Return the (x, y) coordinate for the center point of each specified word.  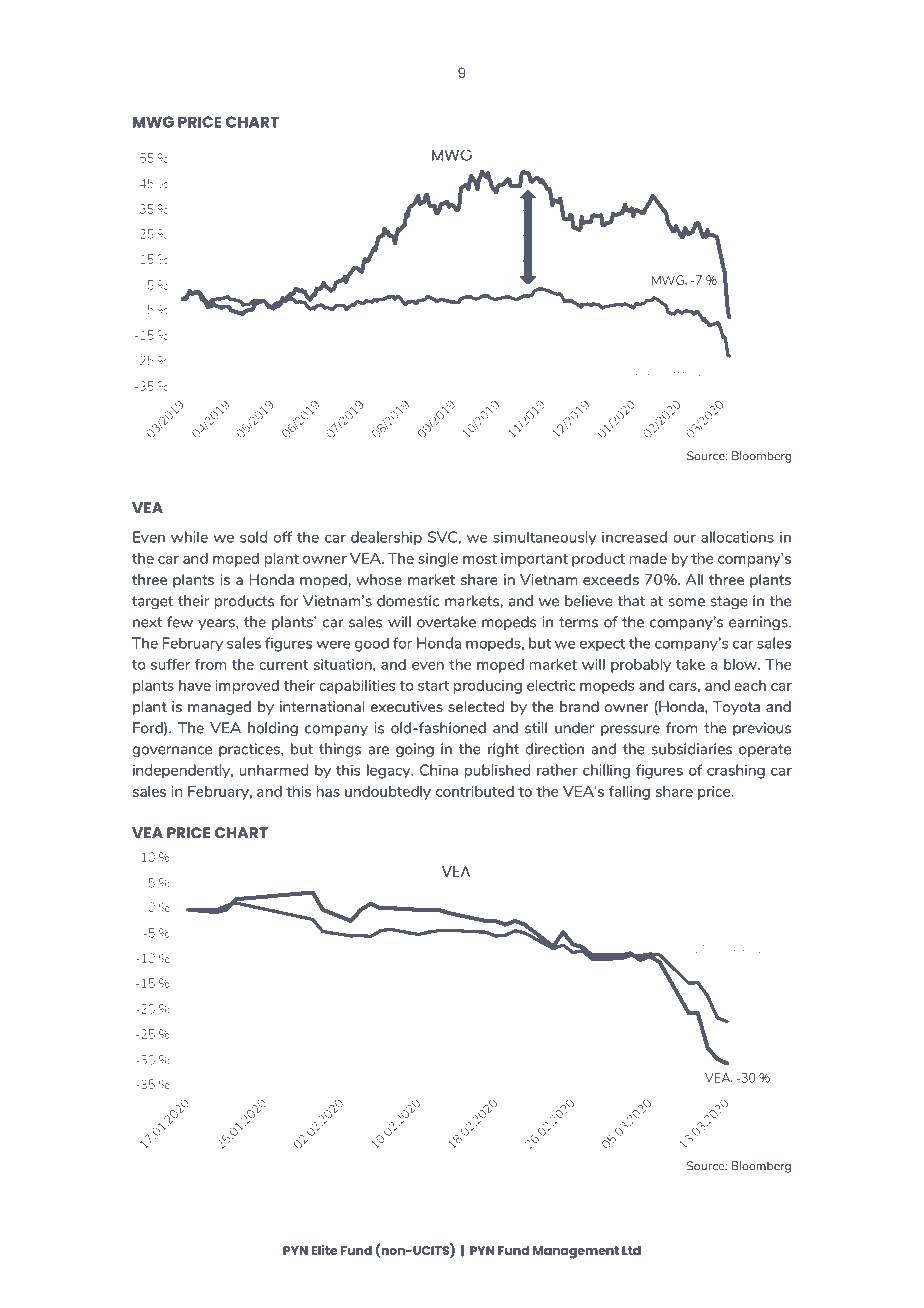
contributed (475, 791)
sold (253, 537)
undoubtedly (388, 793)
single (438, 560)
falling (629, 793)
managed (219, 708)
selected (476, 706)
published (497, 771)
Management (576, 1252)
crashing (736, 771)
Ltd (631, 1250)
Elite (325, 1250)
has (328, 791)
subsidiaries (691, 749)
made (648, 558)
